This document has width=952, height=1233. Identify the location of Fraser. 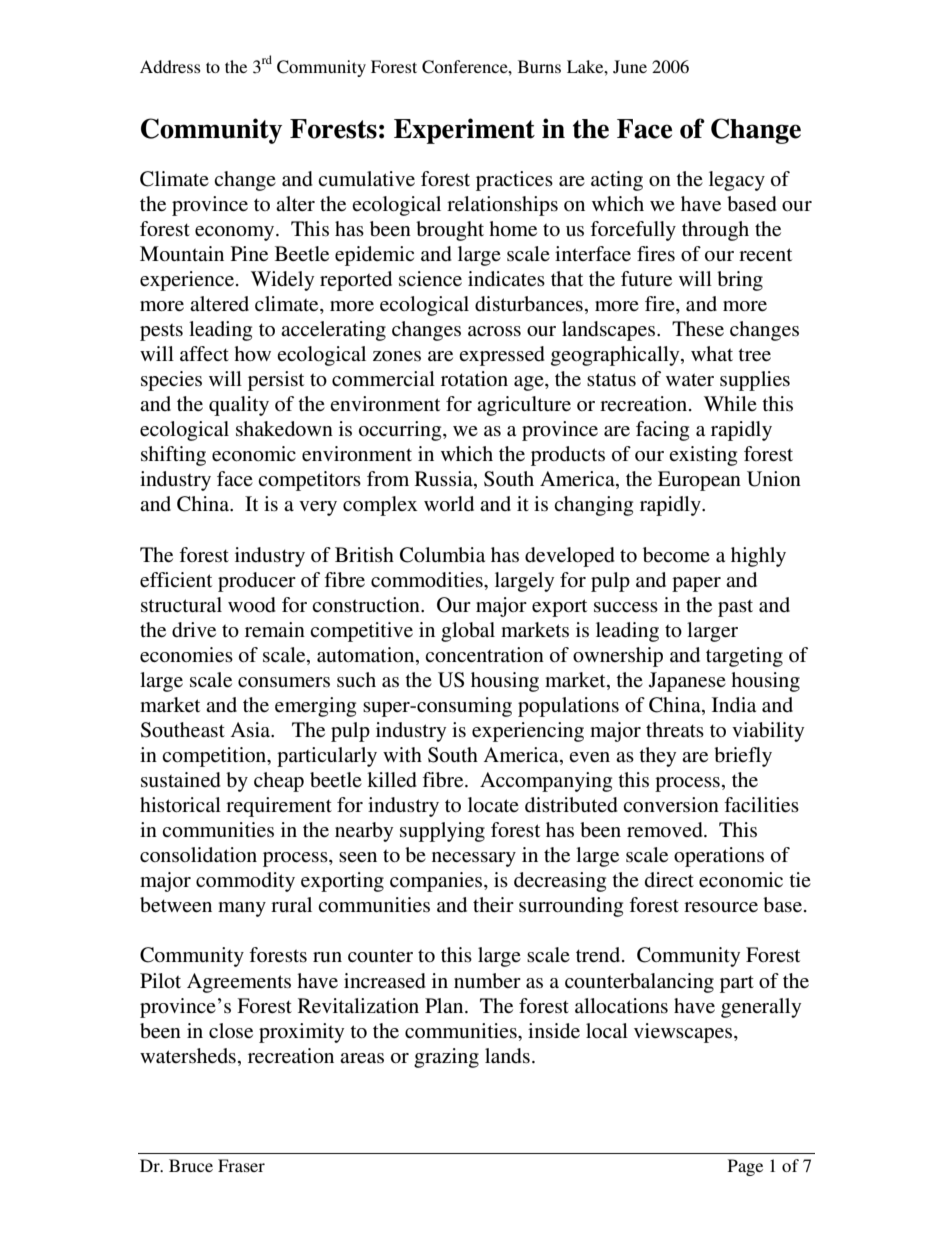
(241, 1165).
